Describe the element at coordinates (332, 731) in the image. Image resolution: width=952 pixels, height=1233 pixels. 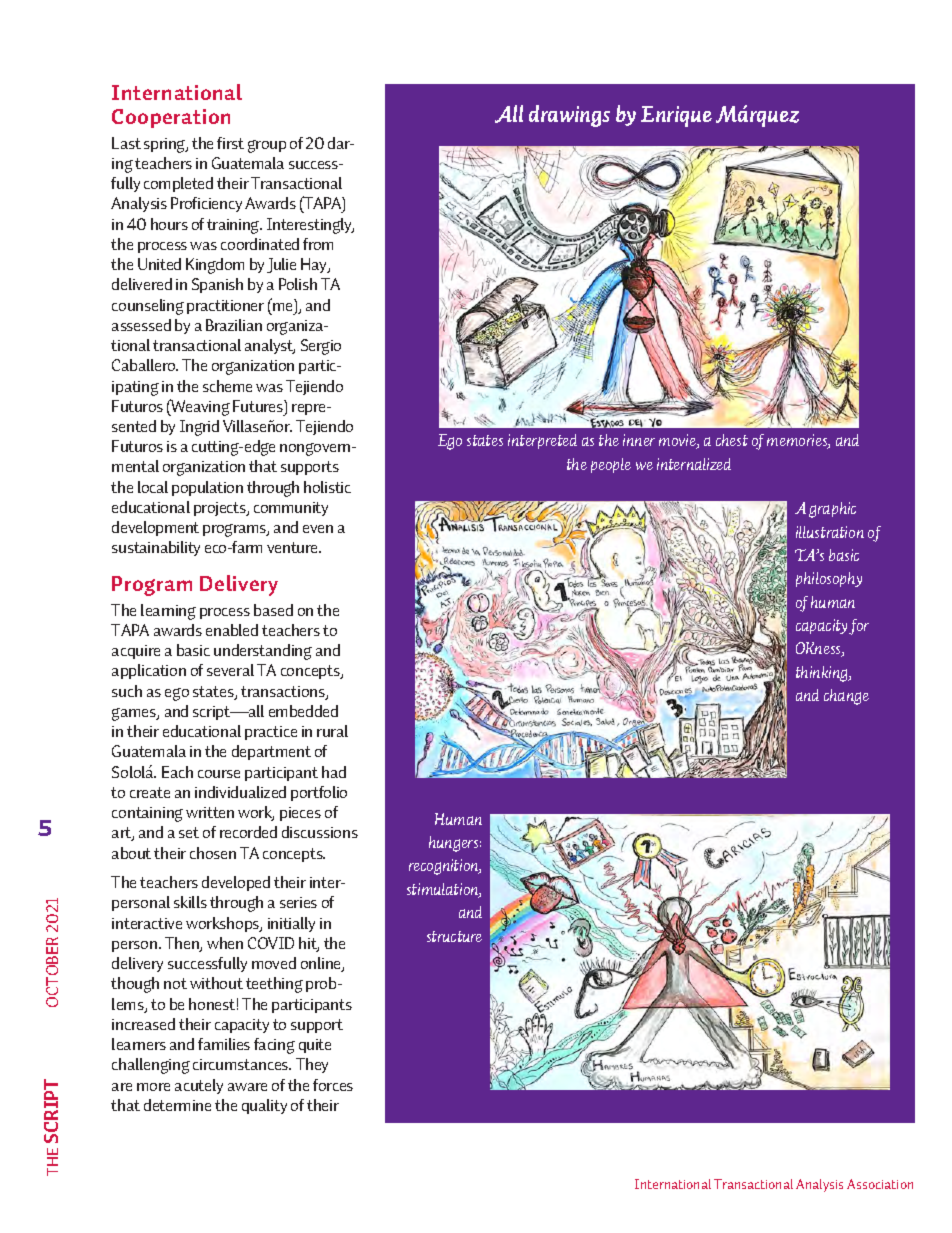
I see `rural` at that location.
